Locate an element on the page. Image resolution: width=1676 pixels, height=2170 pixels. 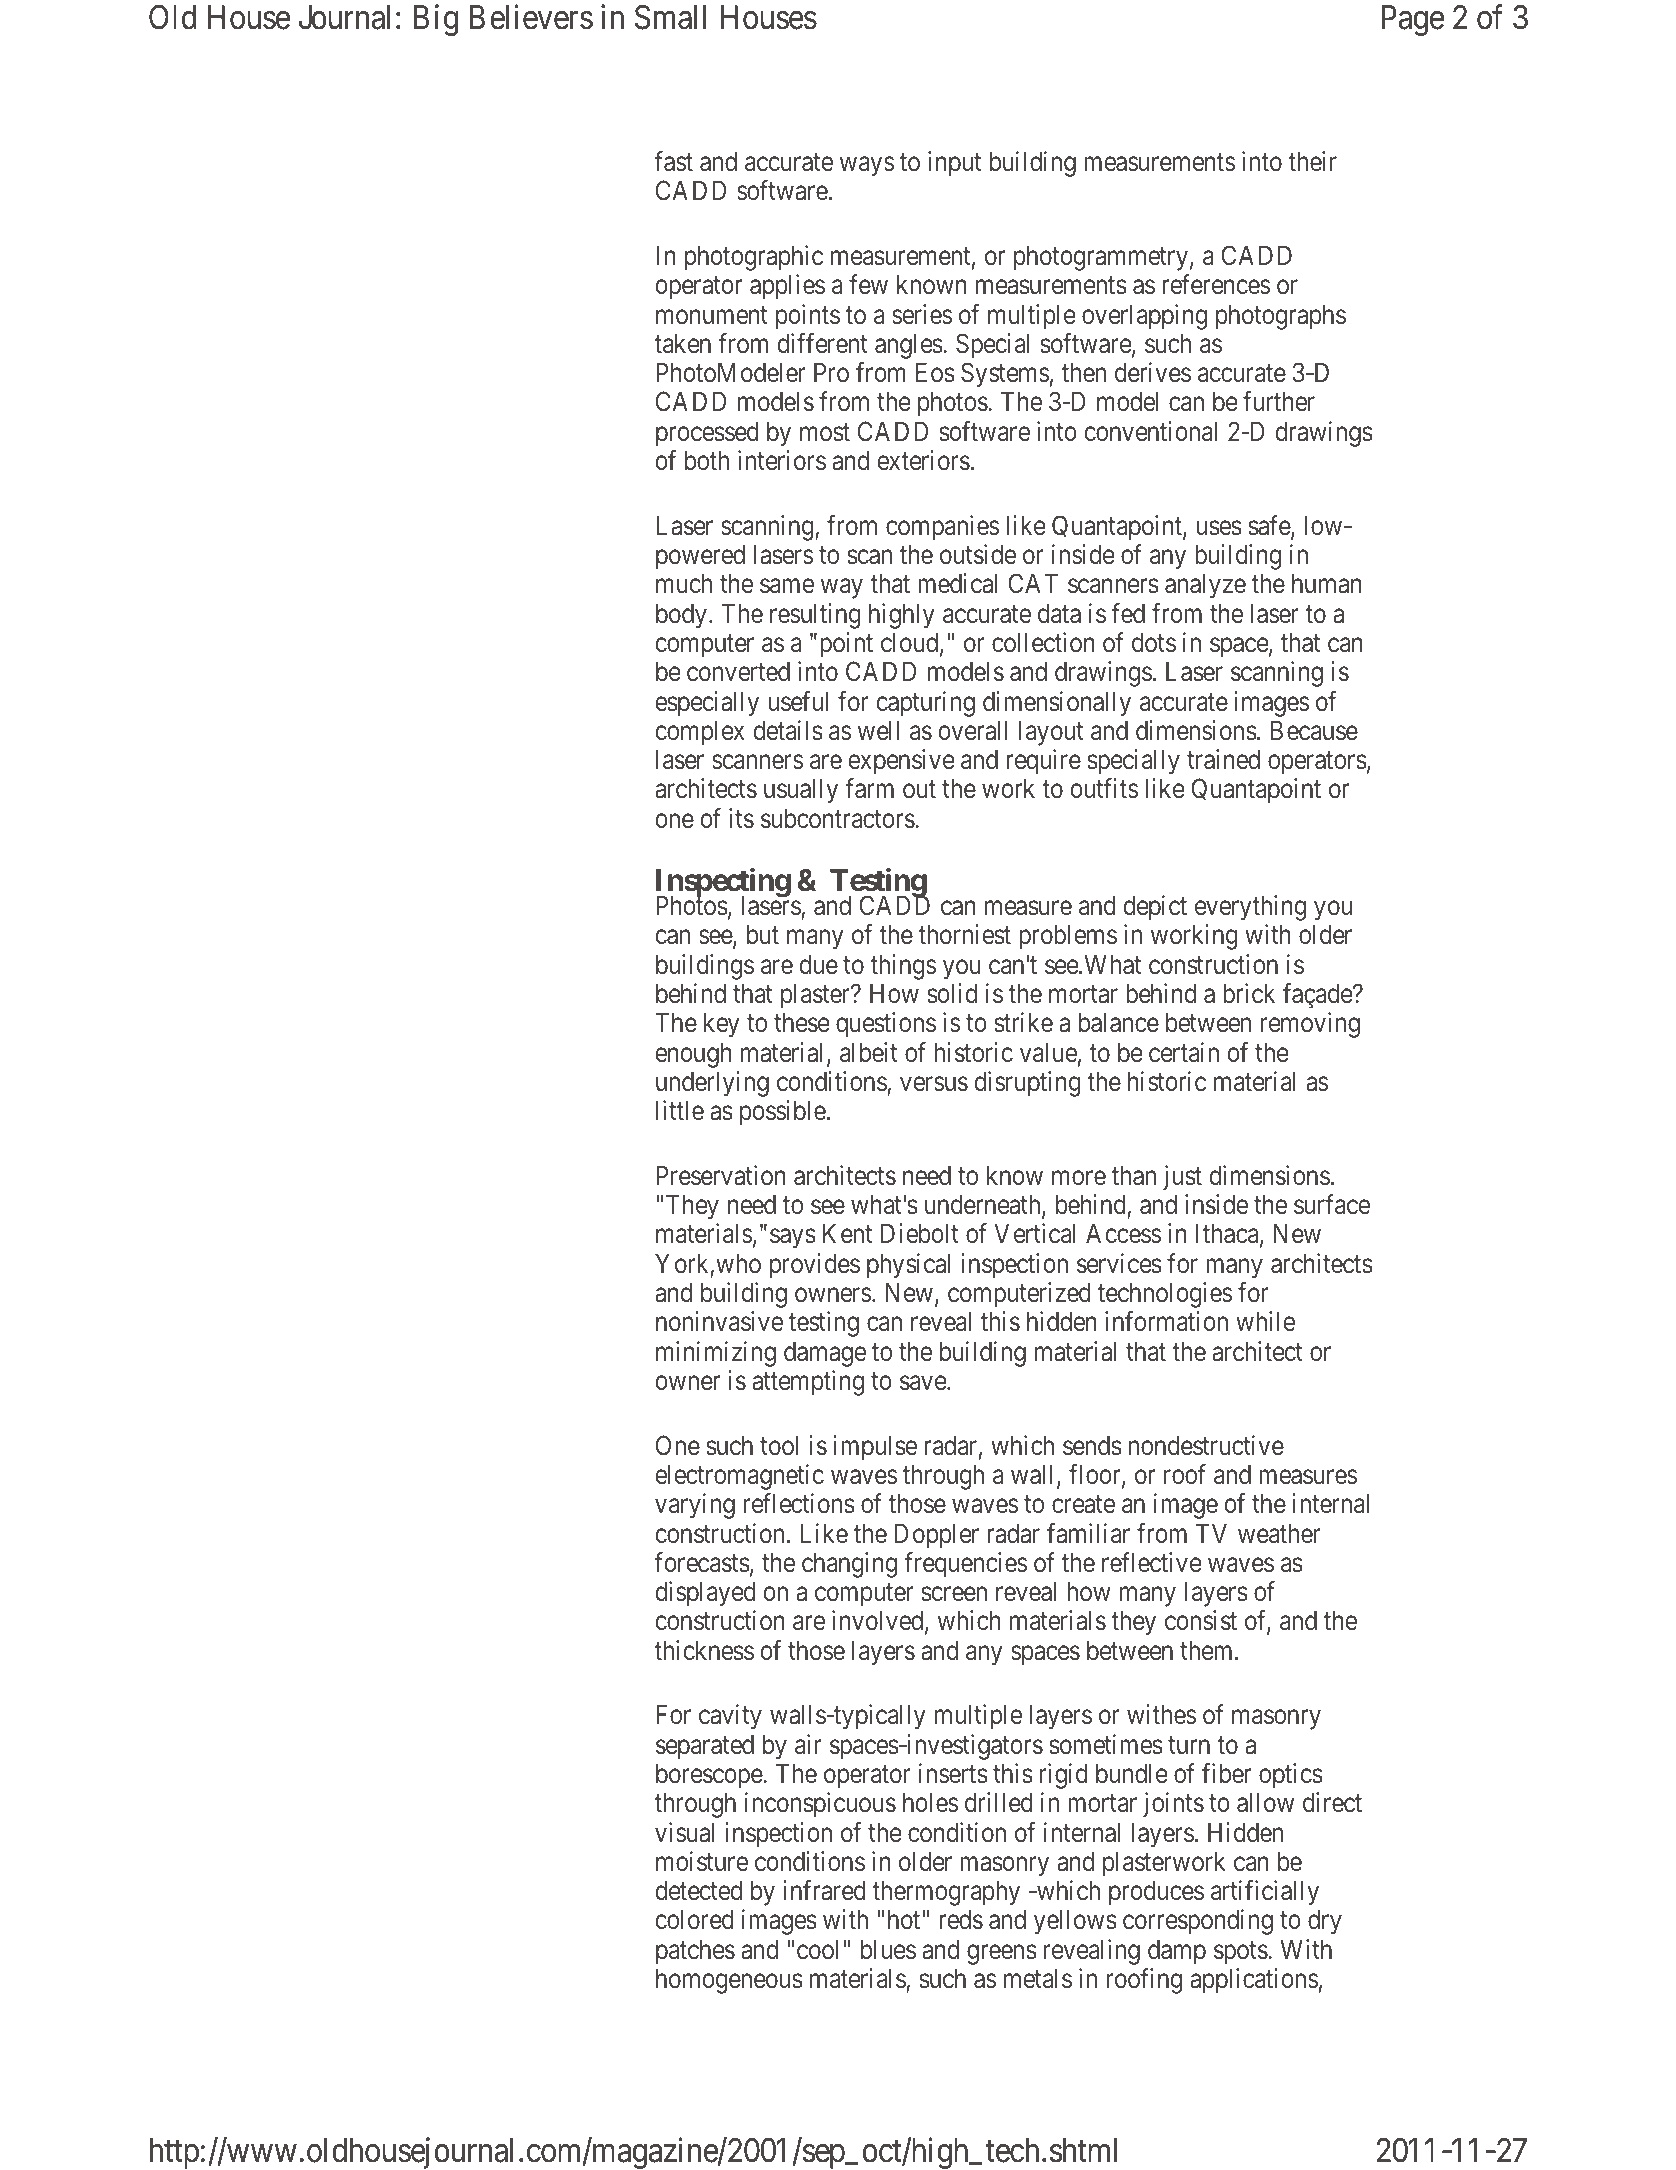
input is located at coordinates (954, 164).
